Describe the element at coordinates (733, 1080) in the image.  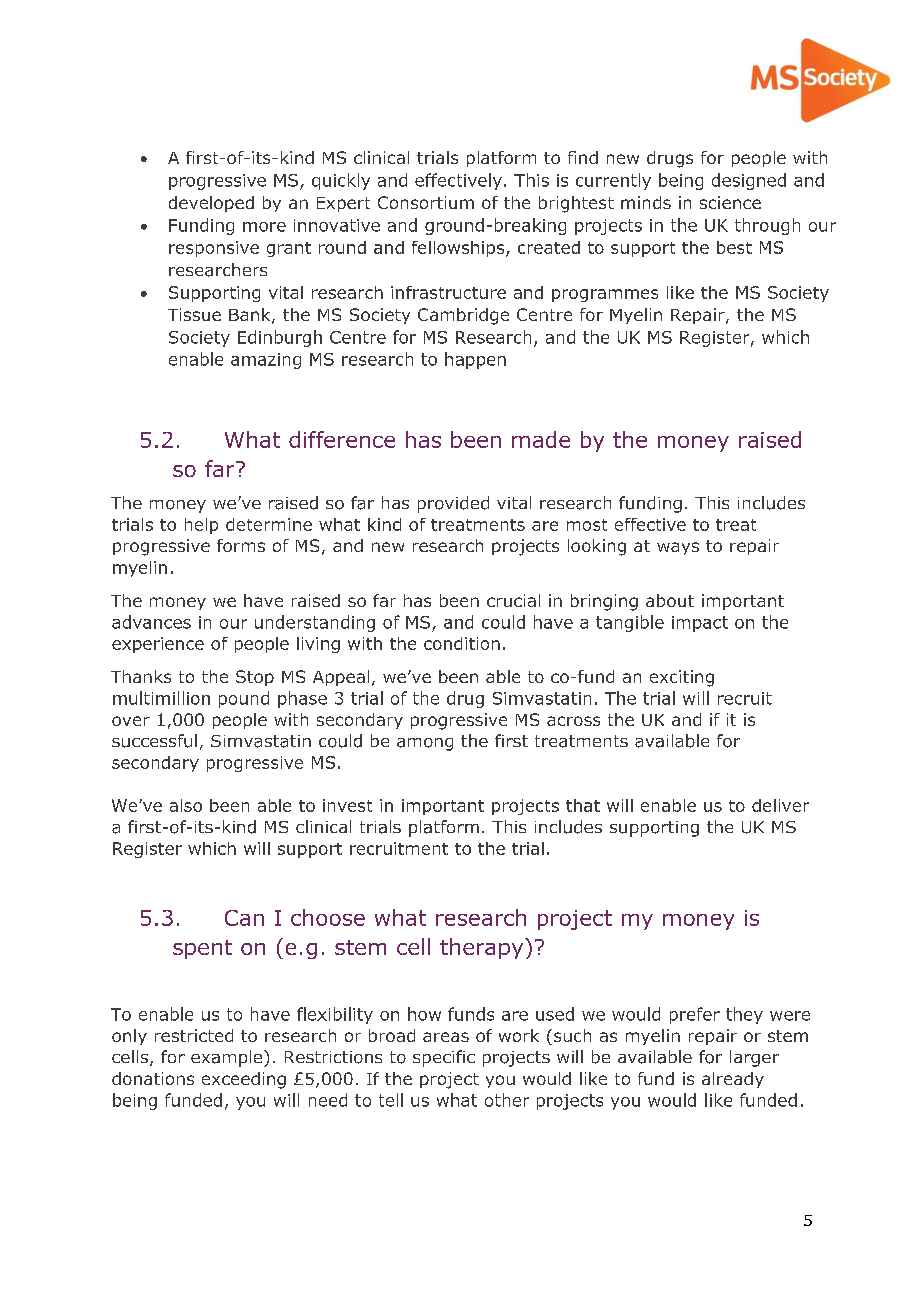
I see `already` at that location.
